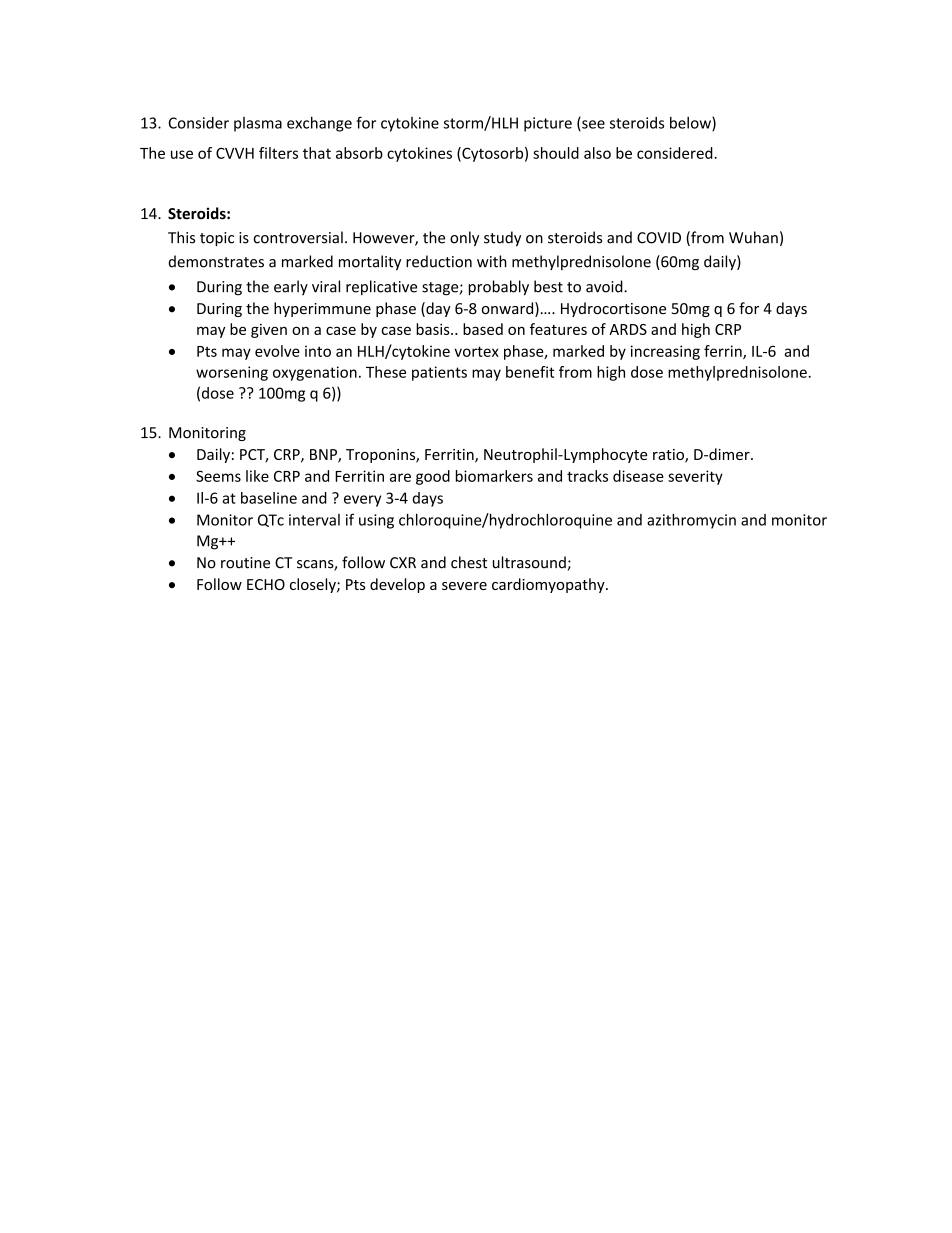 The width and height of the page is (952, 1233). What do you see at coordinates (659, 238) in the page?
I see `COVID` at bounding box center [659, 238].
